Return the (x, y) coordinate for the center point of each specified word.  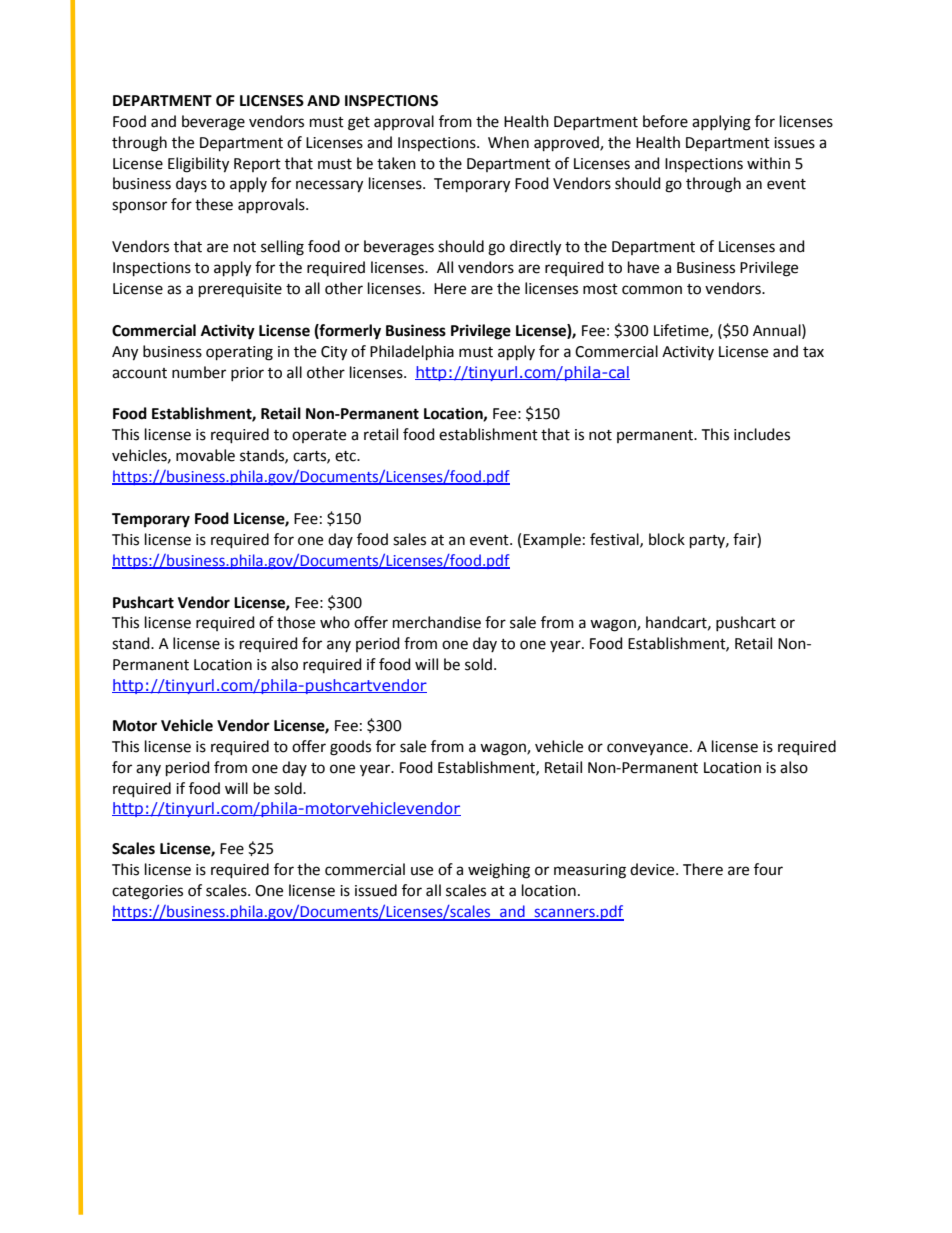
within (768, 163)
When (508, 142)
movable (205, 455)
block (667, 539)
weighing (499, 871)
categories (147, 892)
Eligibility (198, 165)
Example (552, 540)
